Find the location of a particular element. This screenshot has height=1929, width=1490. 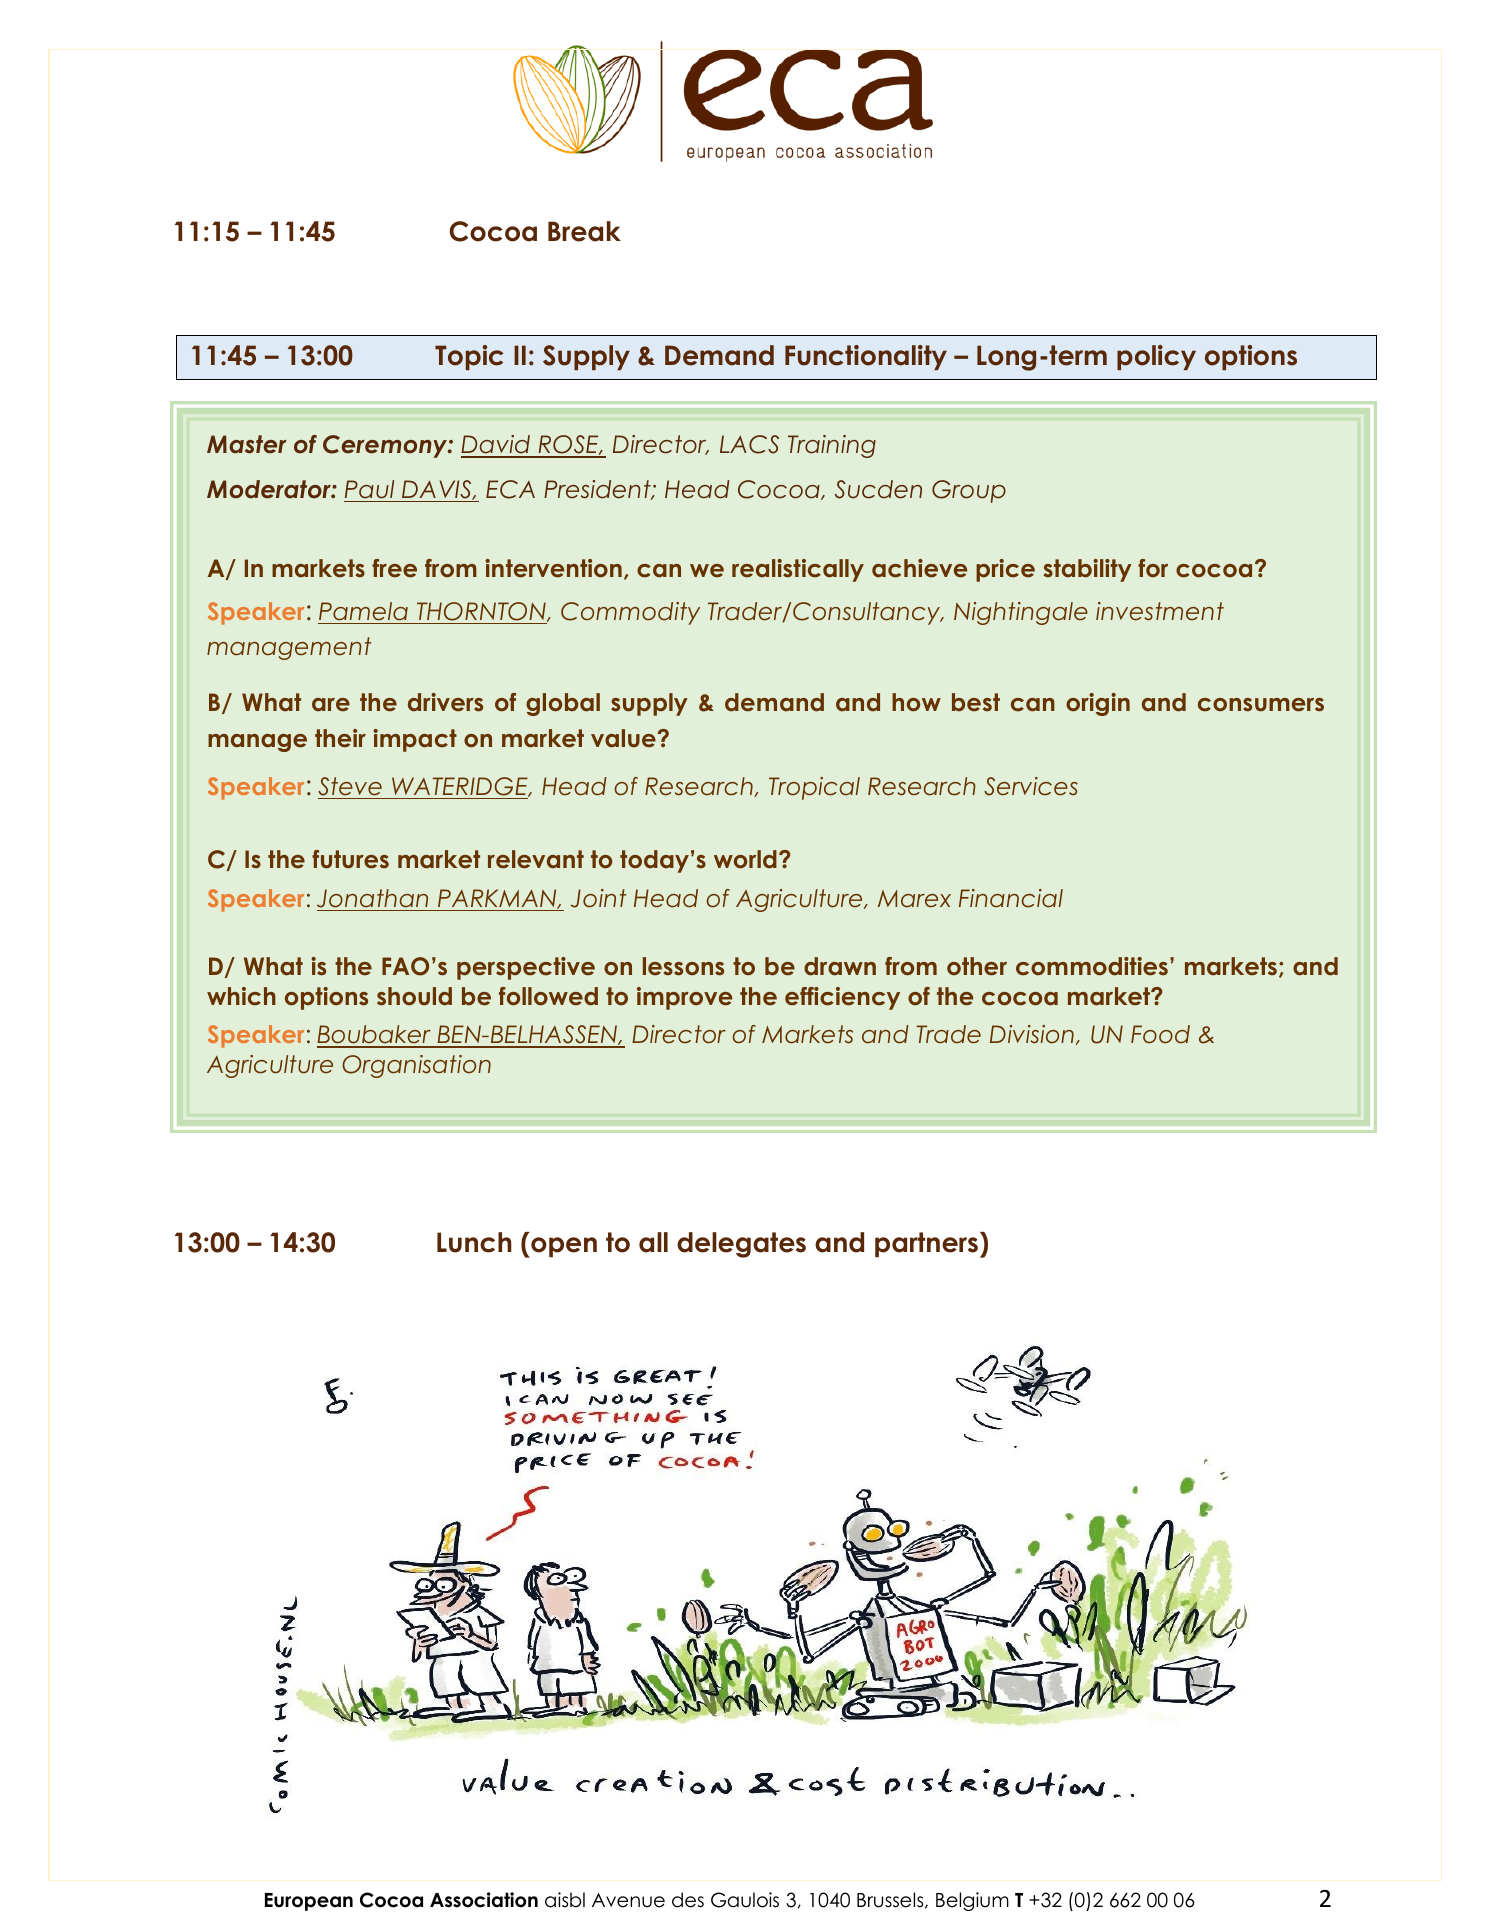

partners is located at coordinates (926, 1245).
